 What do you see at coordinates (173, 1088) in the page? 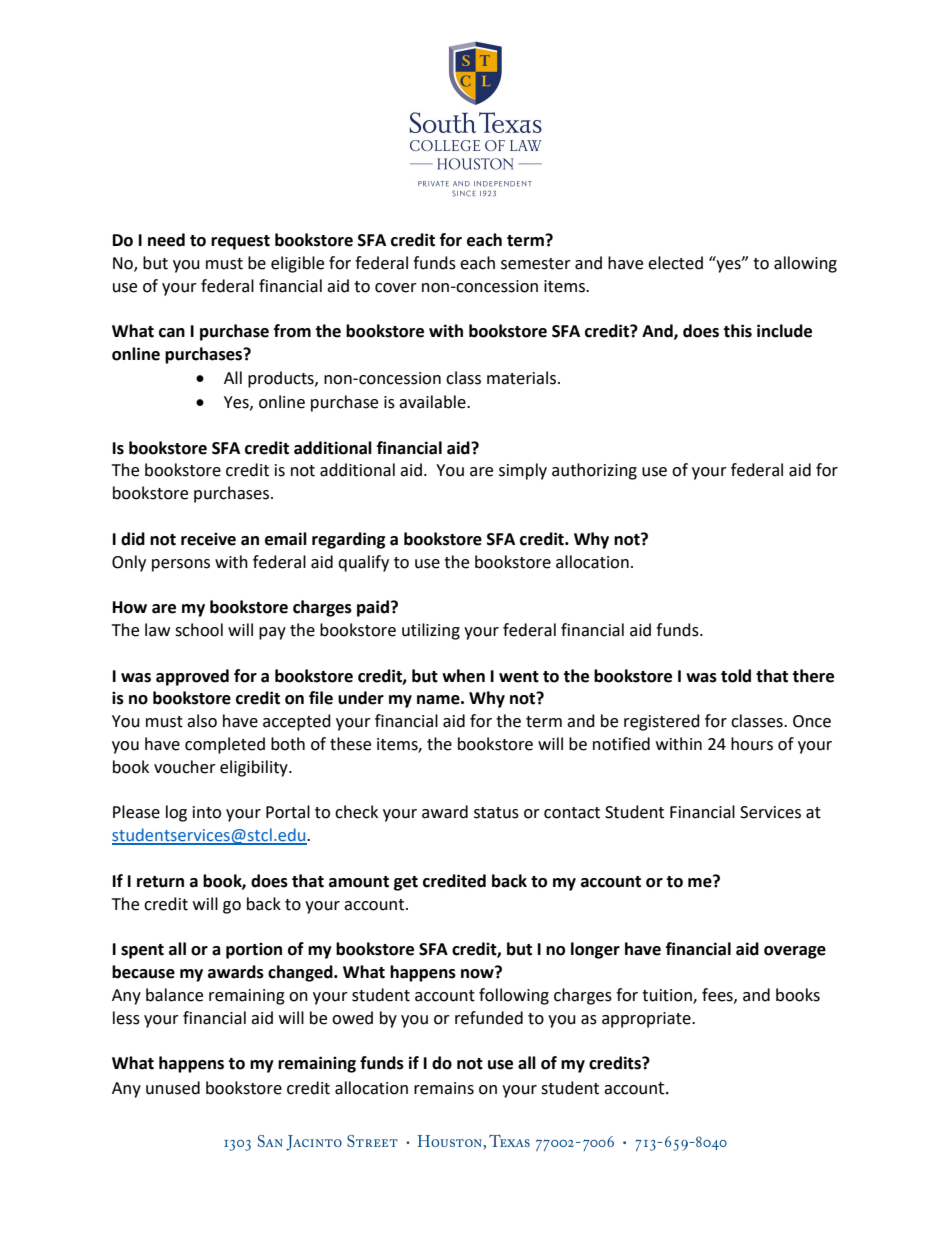
I see `unused` at bounding box center [173, 1088].
